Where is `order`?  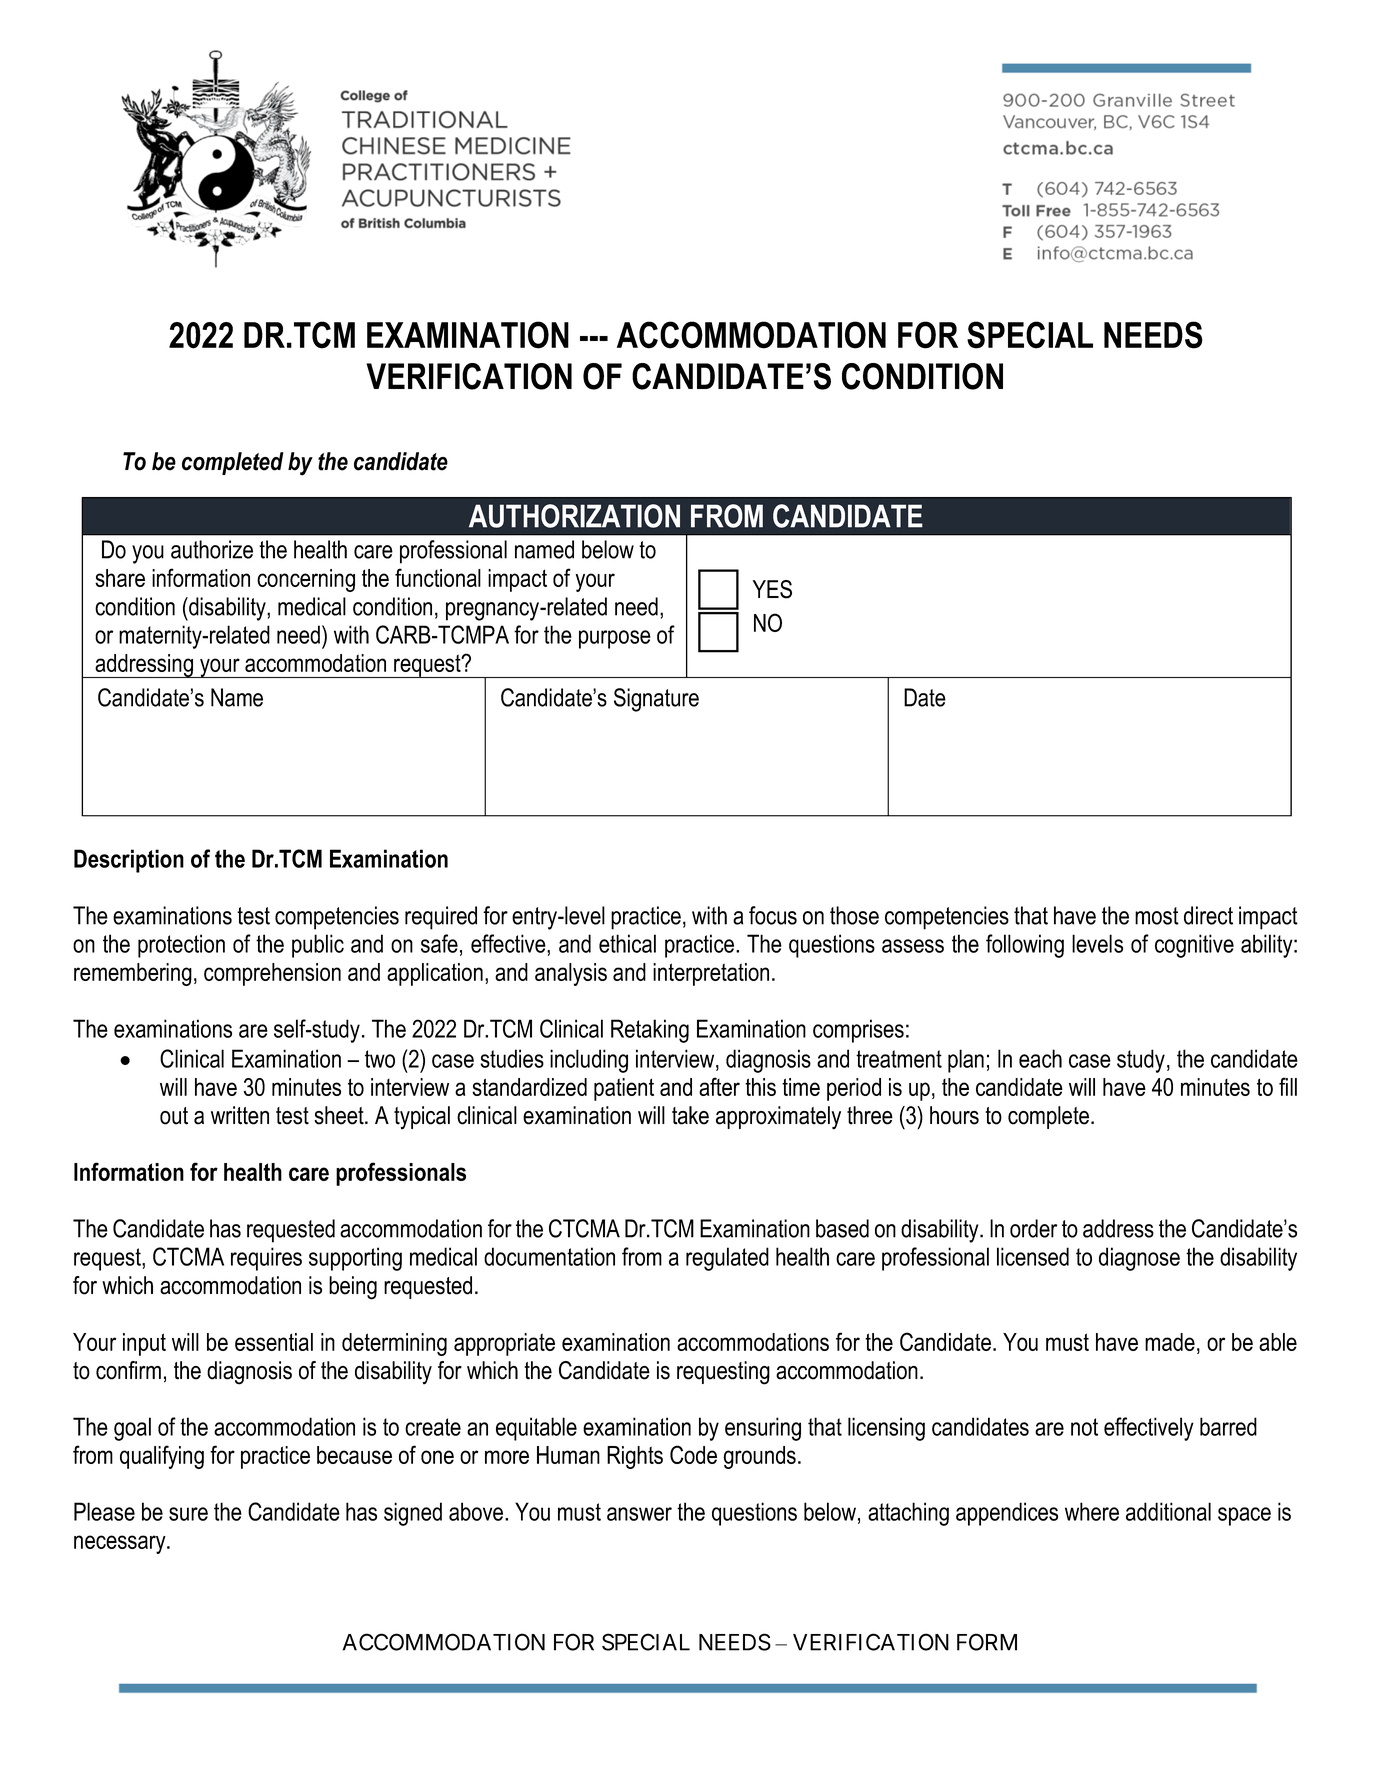
order is located at coordinates (1033, 1228).
